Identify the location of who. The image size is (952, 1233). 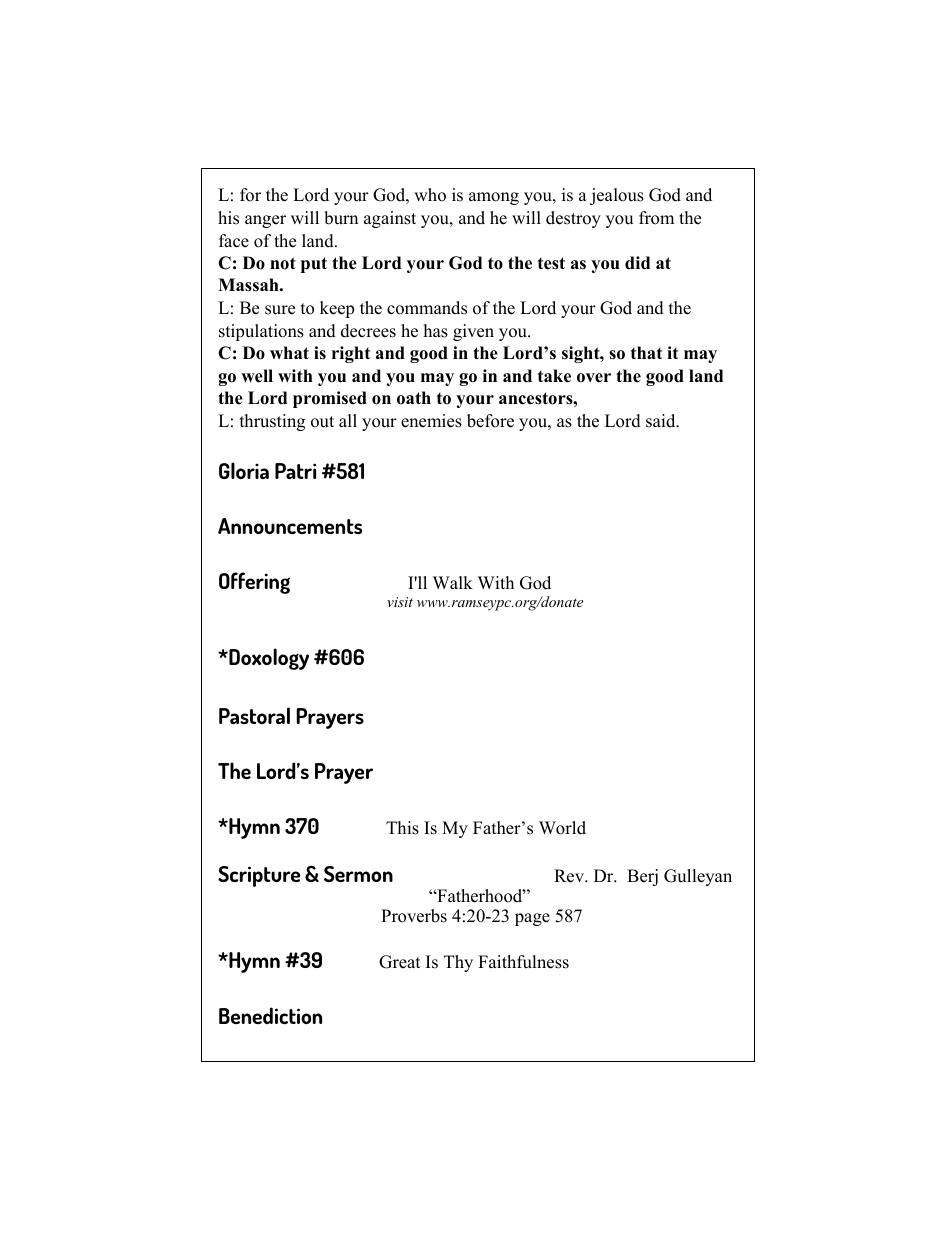
(430, 195).
